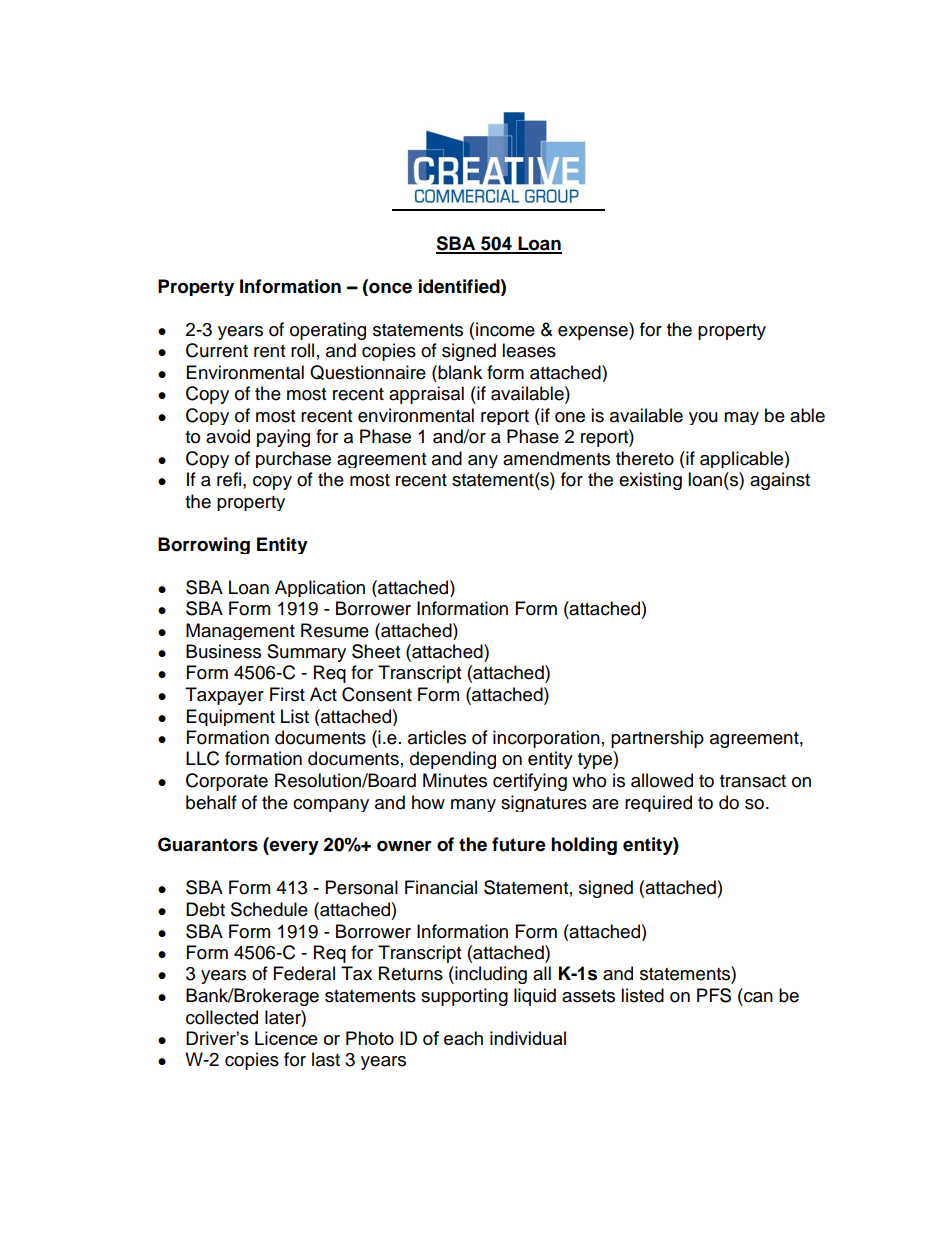 The width and height of the image is (952, 1233). What do you see at coordinates (714, 995) in the image?
I see `PFS` at bounding box center [714, 995].
